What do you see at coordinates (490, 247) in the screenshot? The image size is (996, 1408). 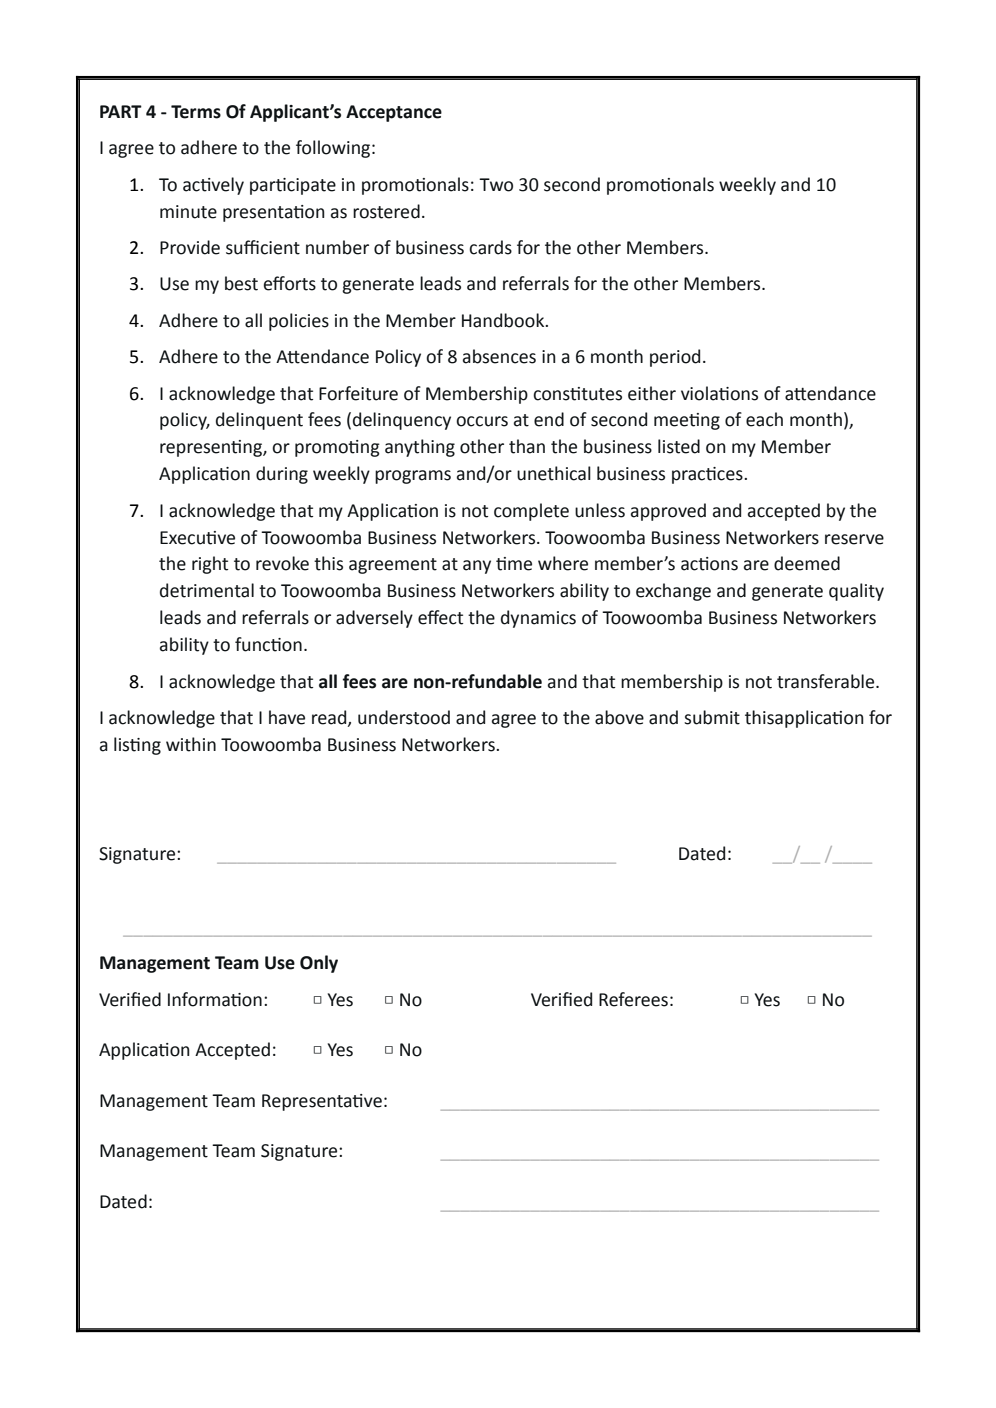 I see `cards` at bounding box center [490, 247].
